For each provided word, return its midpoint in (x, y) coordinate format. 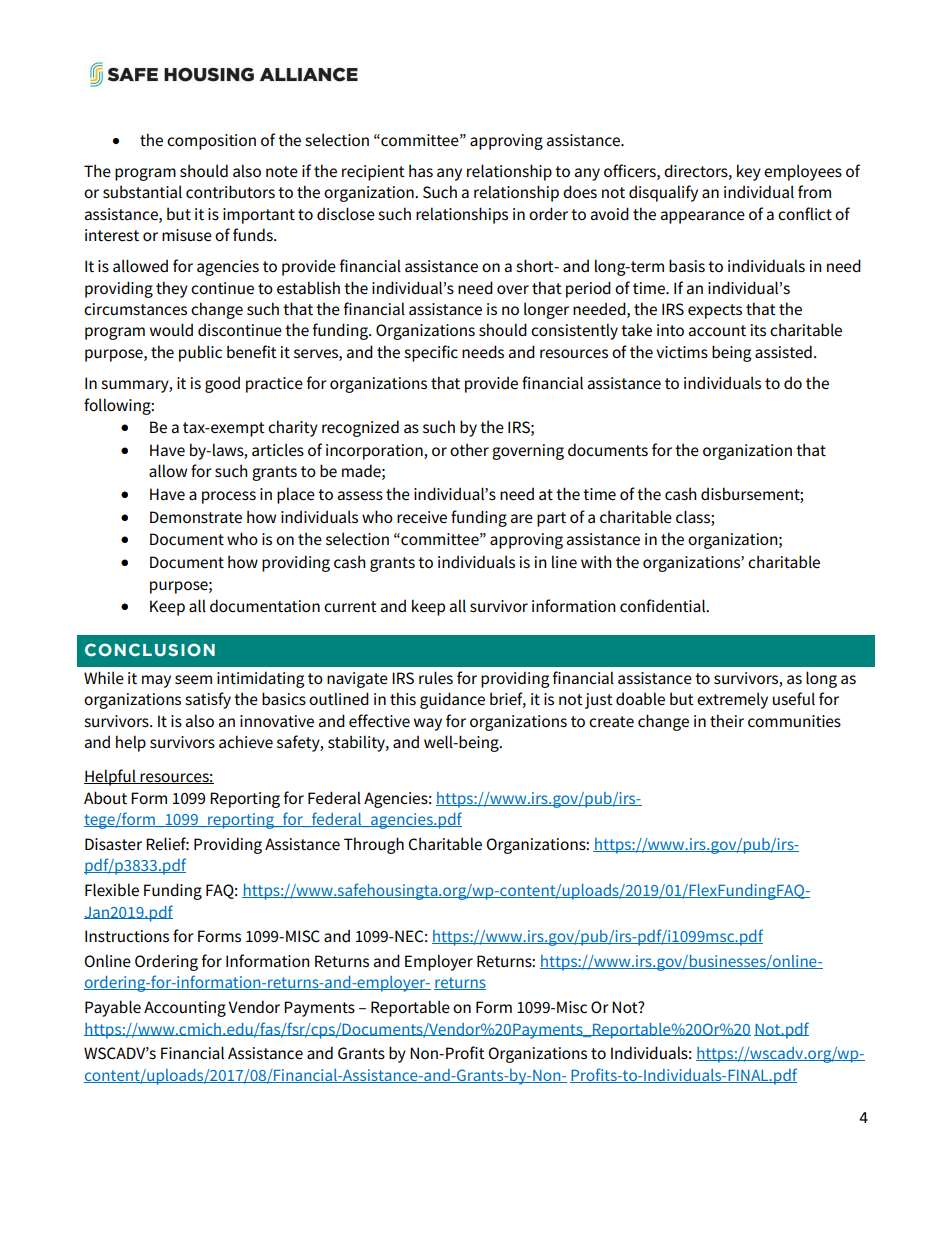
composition (211, 142)
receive (422, 517)
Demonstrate (196, 517)
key (749, 172)
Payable (113, 1008)
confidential (664, 606)
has (421, 171)
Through (374, 845)
